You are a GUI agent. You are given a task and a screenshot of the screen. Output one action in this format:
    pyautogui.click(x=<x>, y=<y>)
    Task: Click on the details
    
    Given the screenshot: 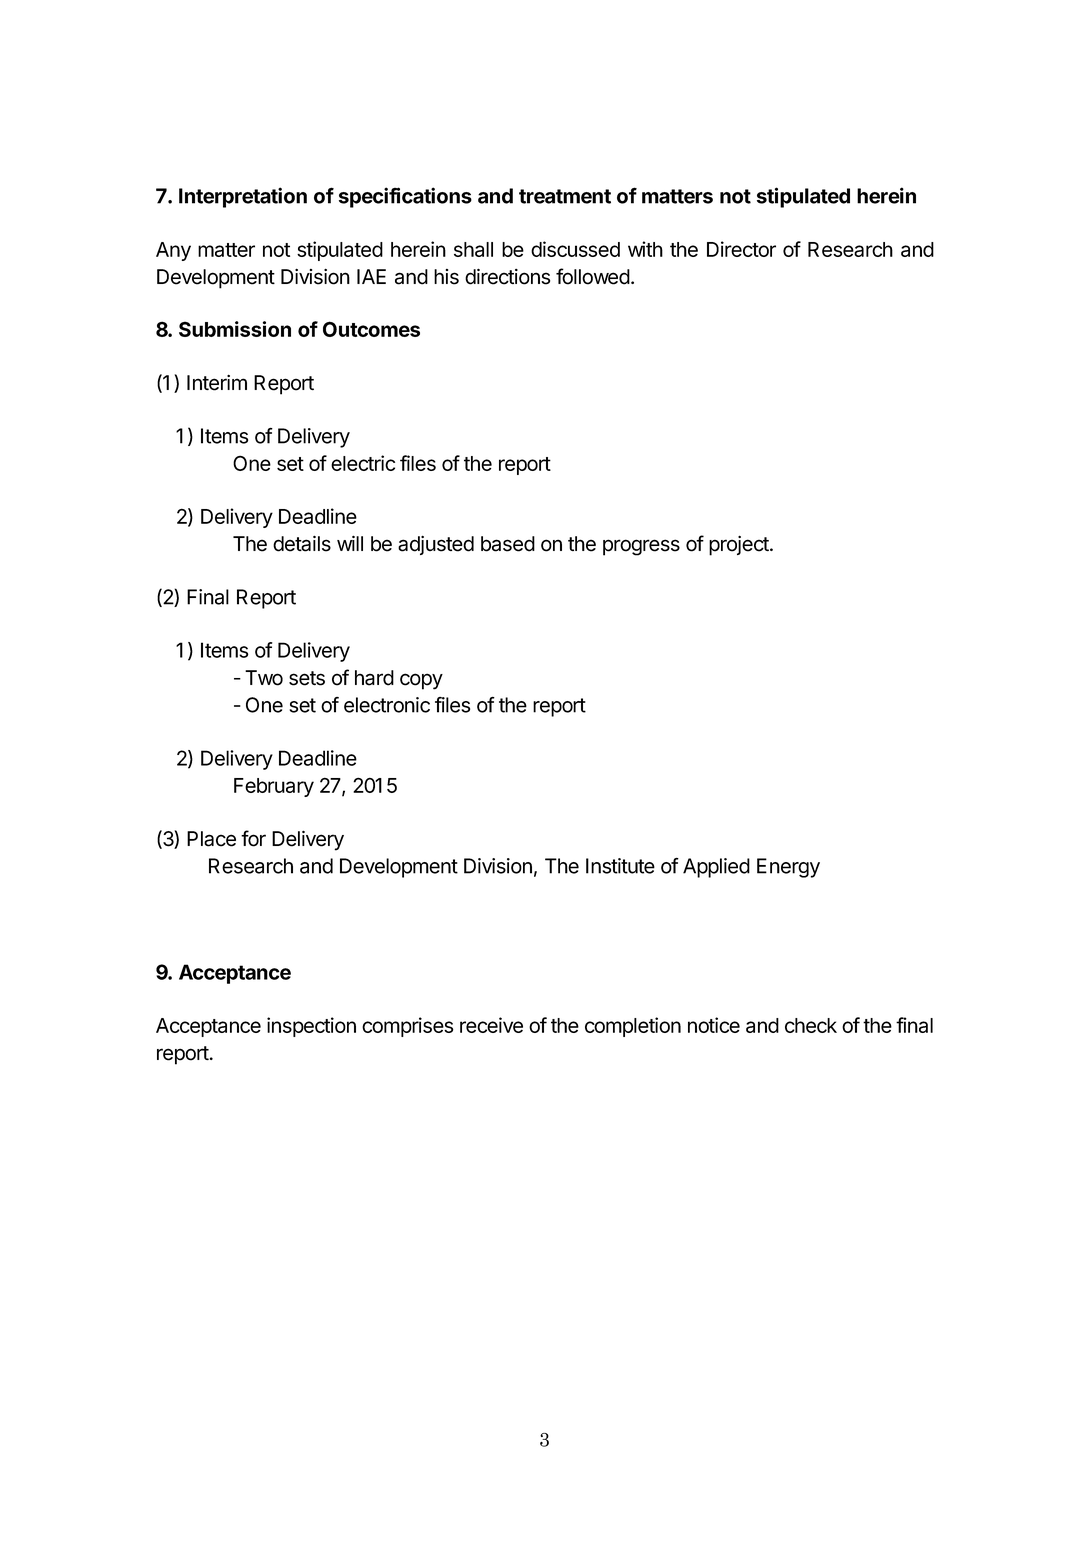 What is the action you would take?
    pyautogui.click(x=302, y=543)
